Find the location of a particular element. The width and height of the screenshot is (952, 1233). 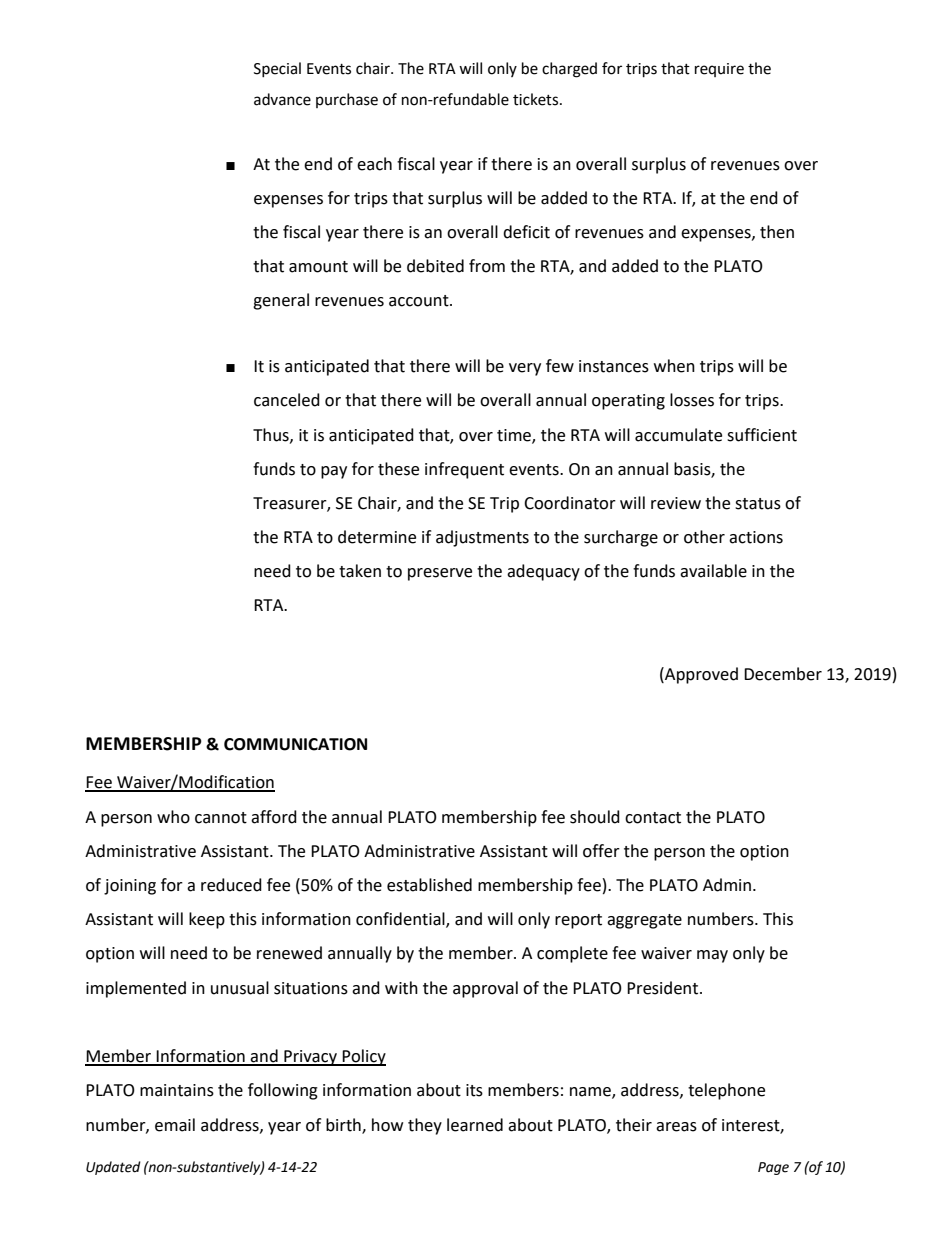

Thus is located at coordinates (272, 435).
